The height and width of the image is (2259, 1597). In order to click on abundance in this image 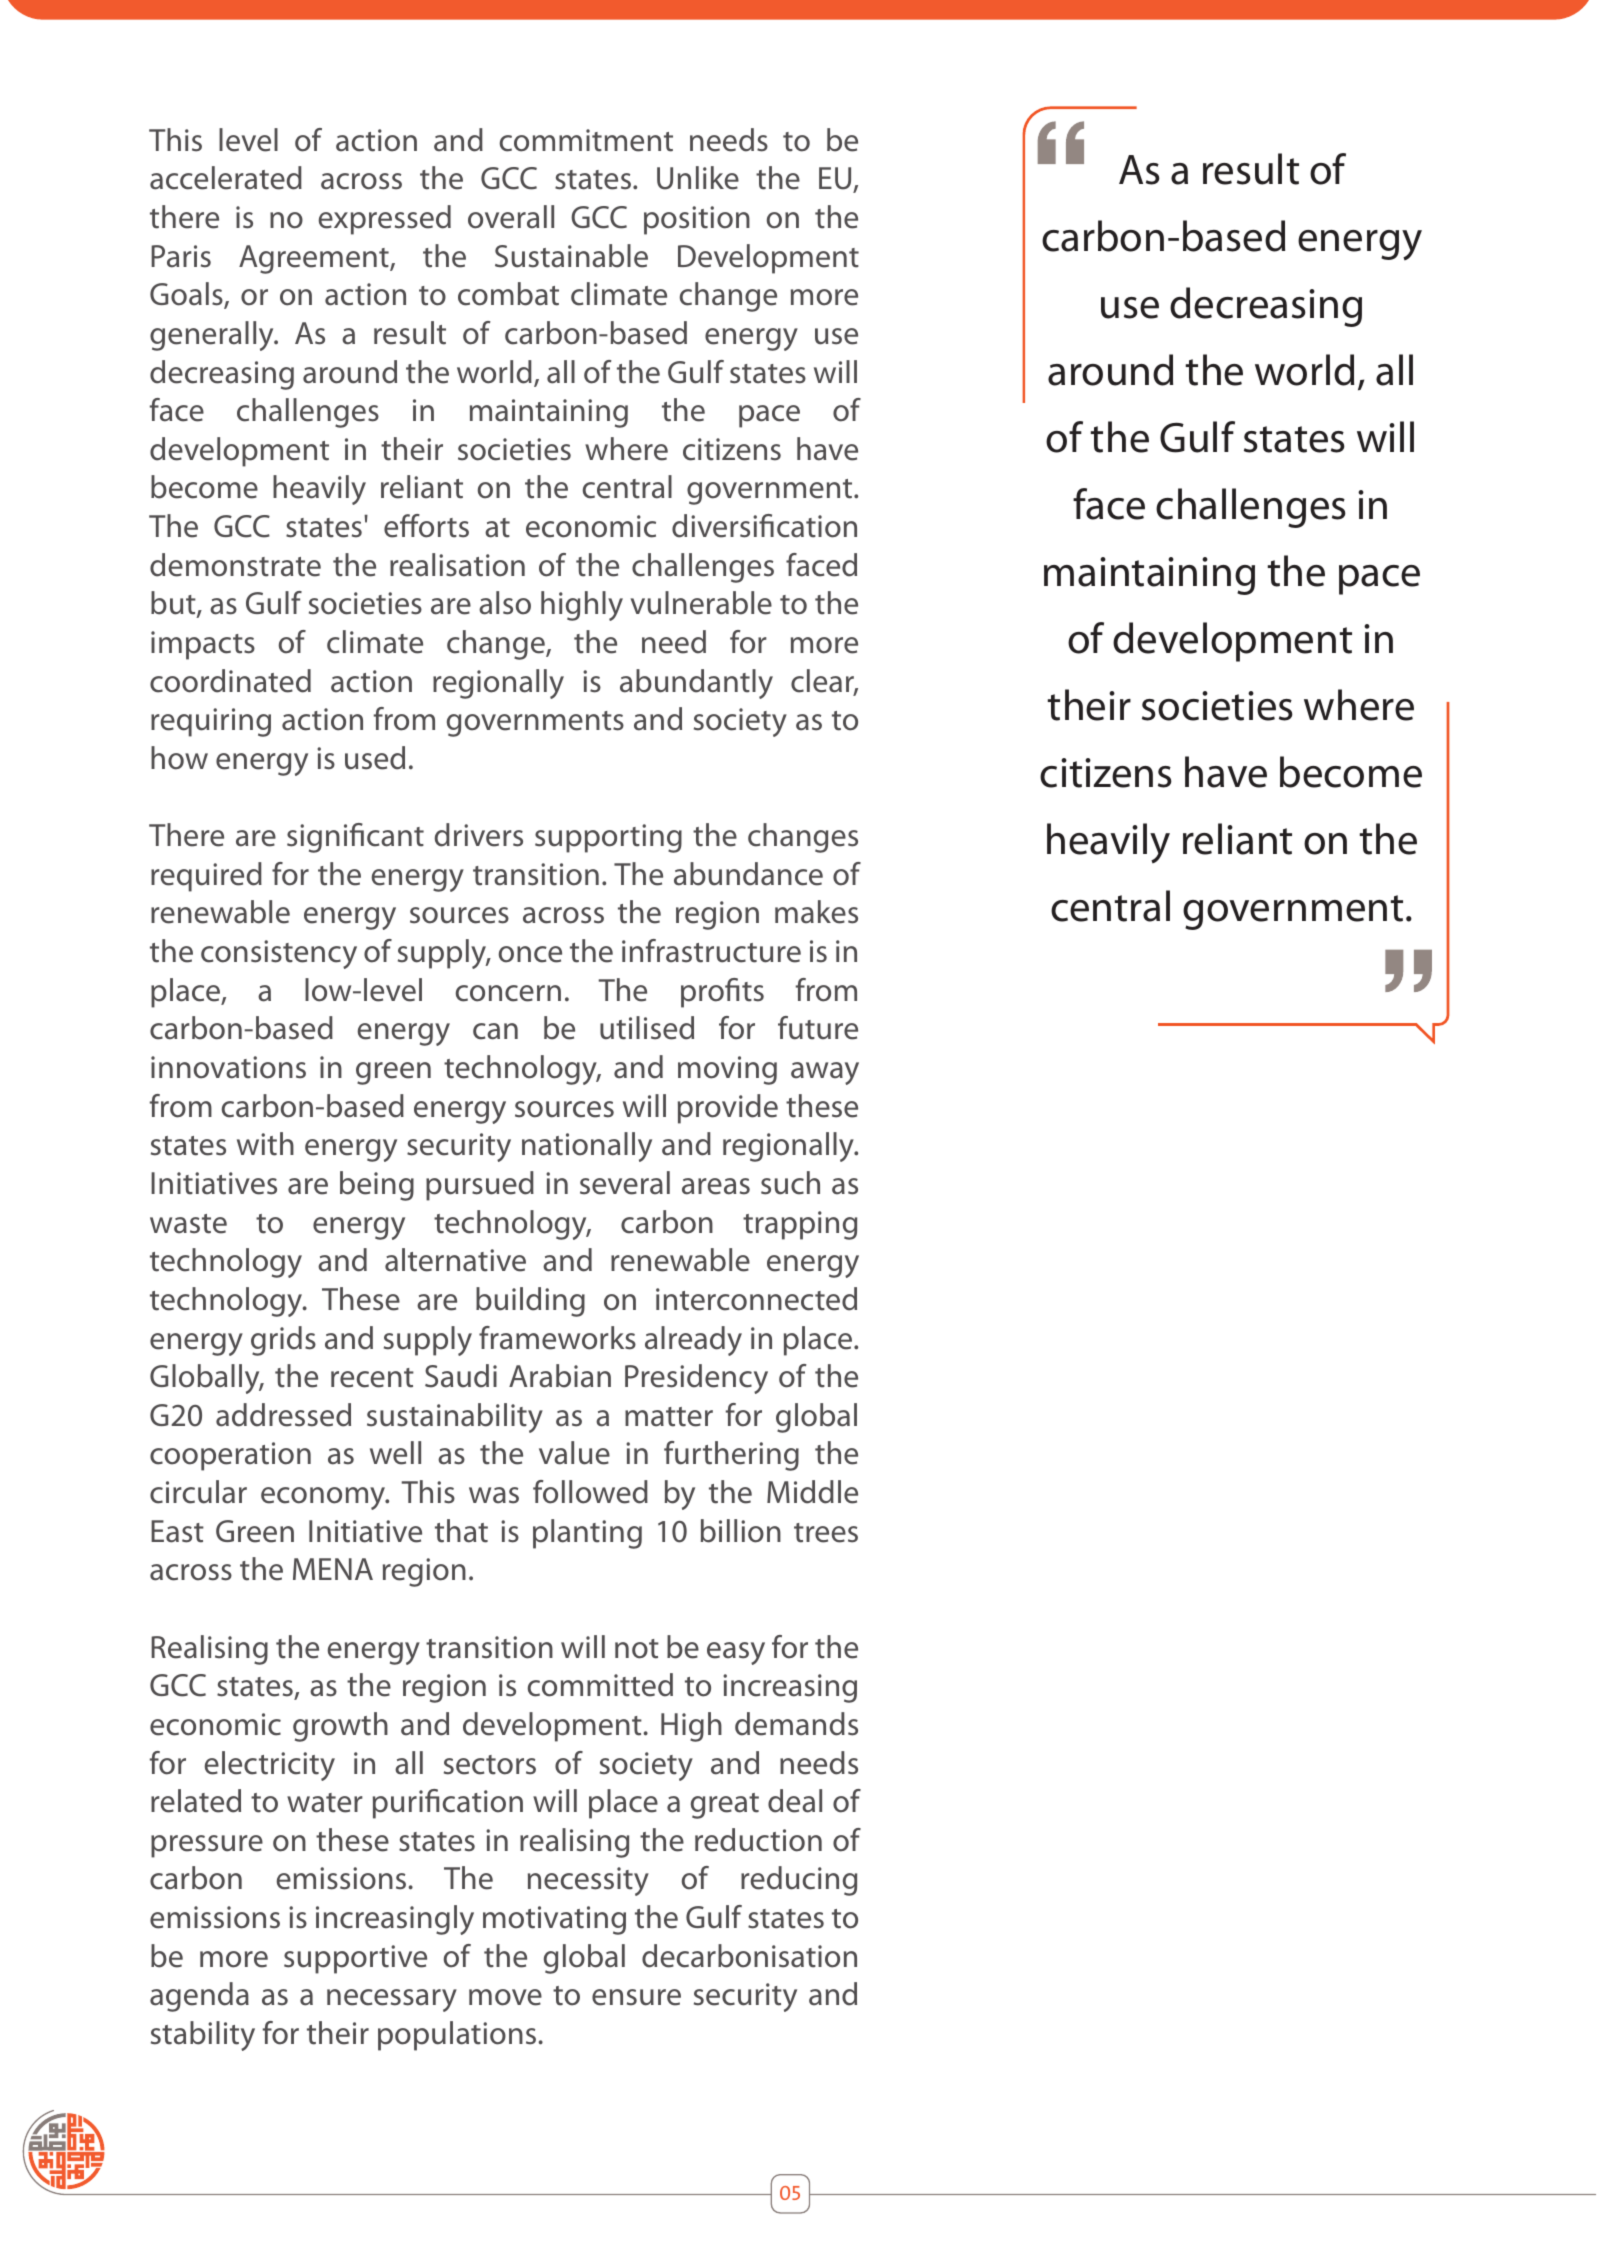, I will do `click(748, 874)`.
